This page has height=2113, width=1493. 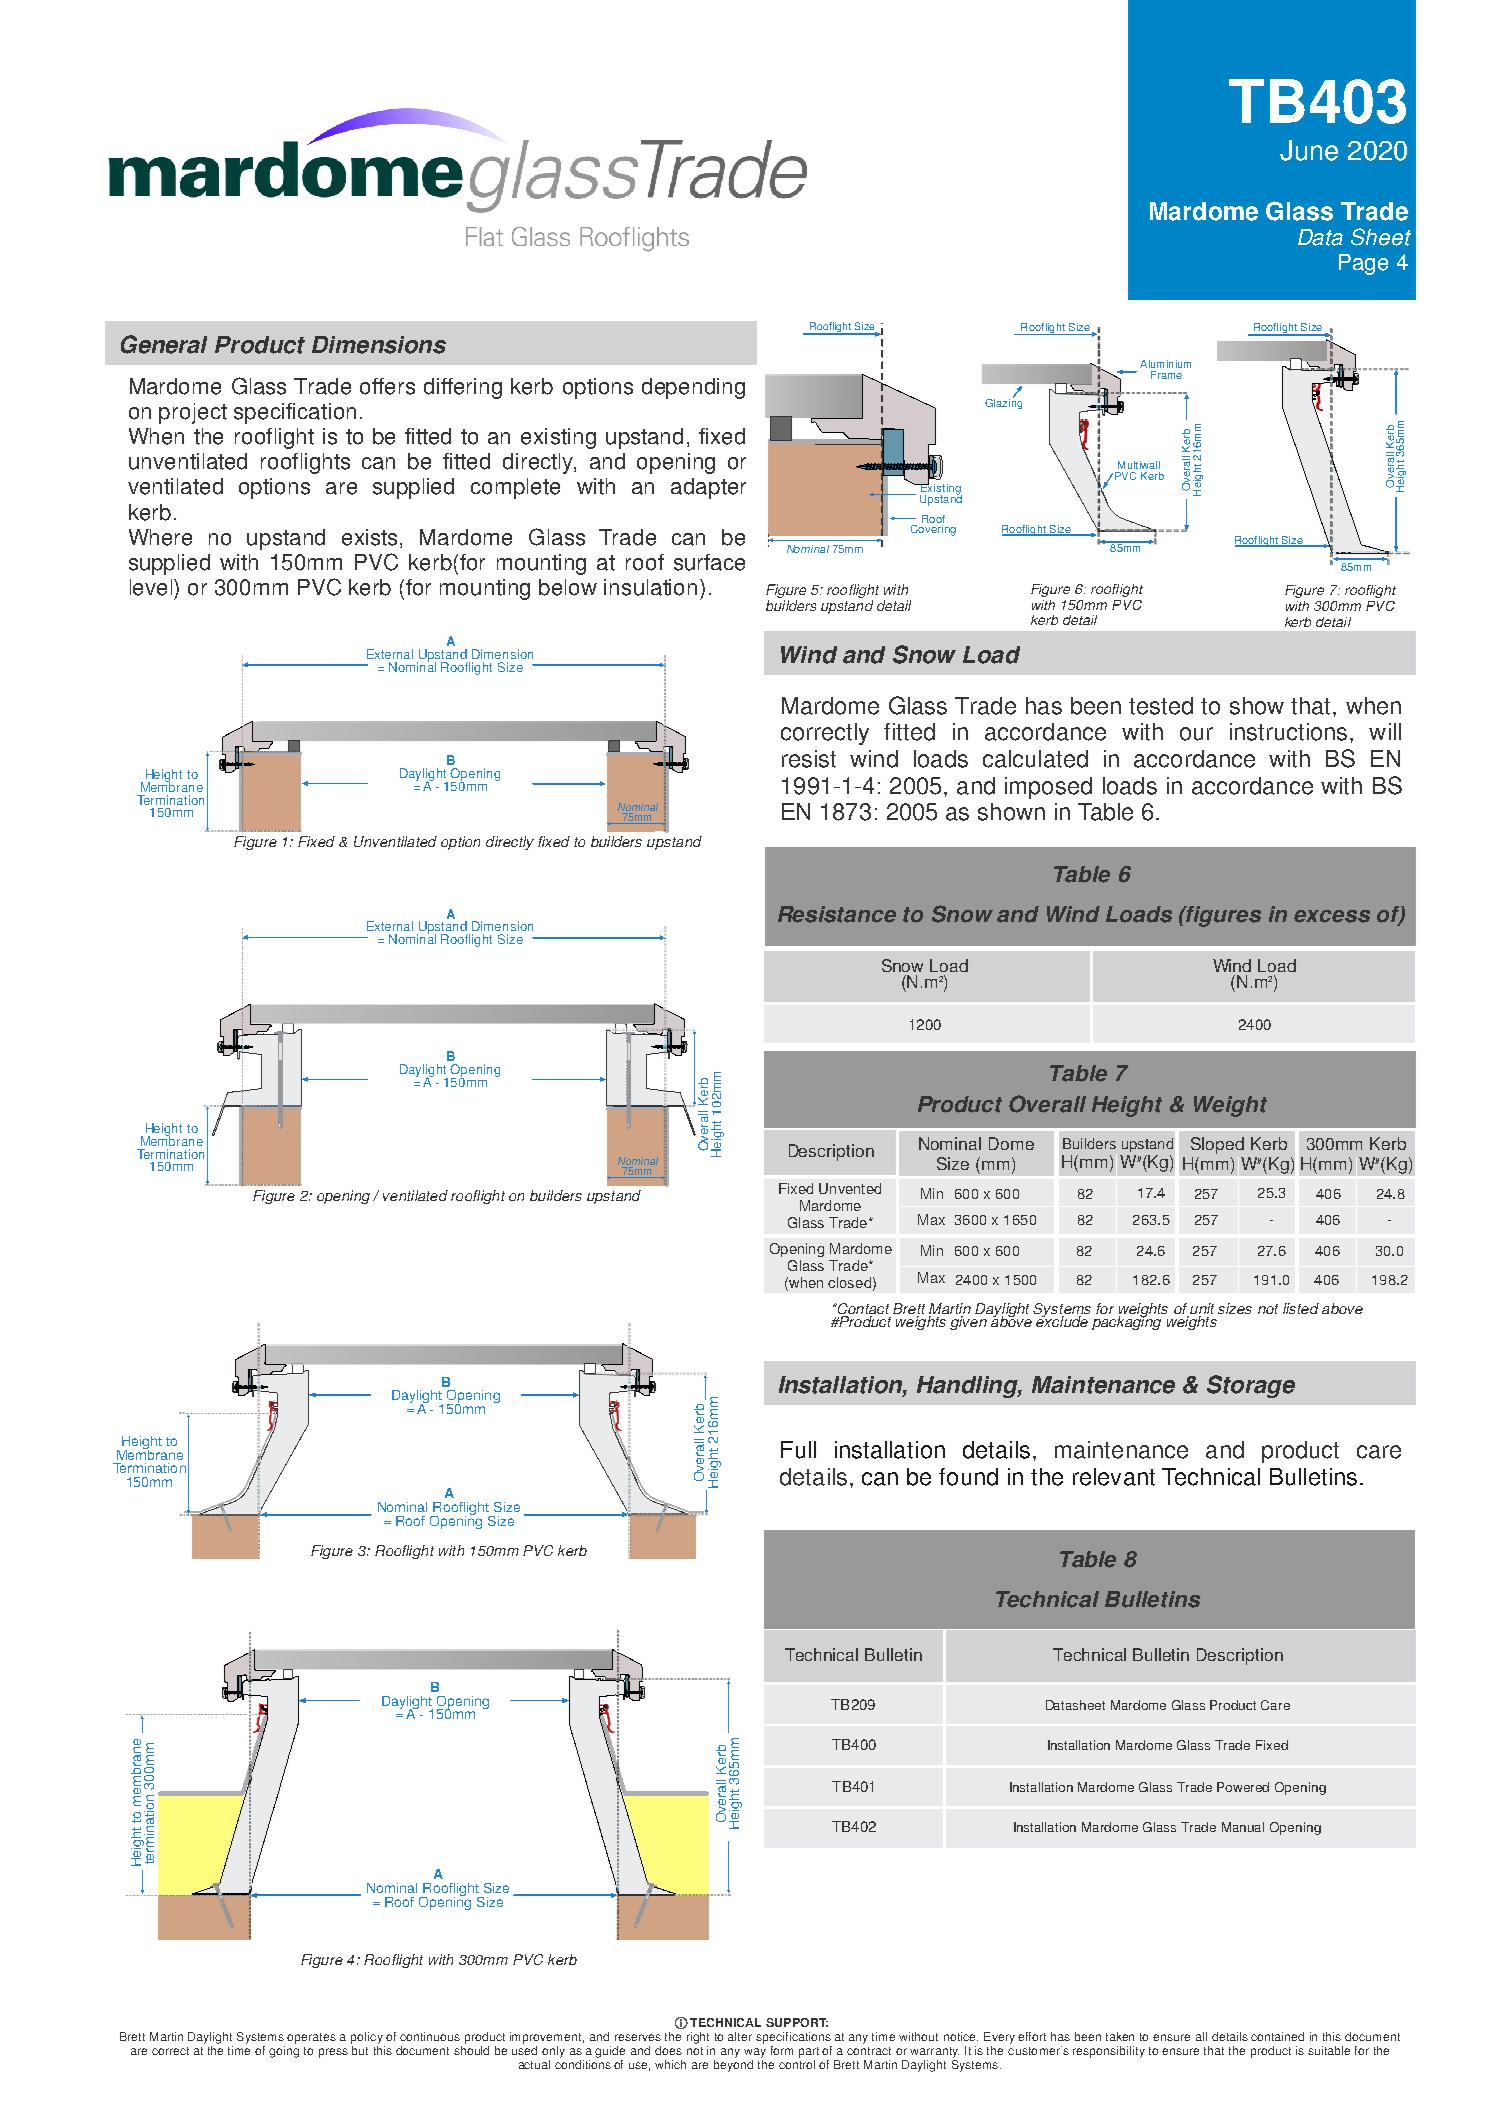 I want to click on General, so click(x=164, y=344).
